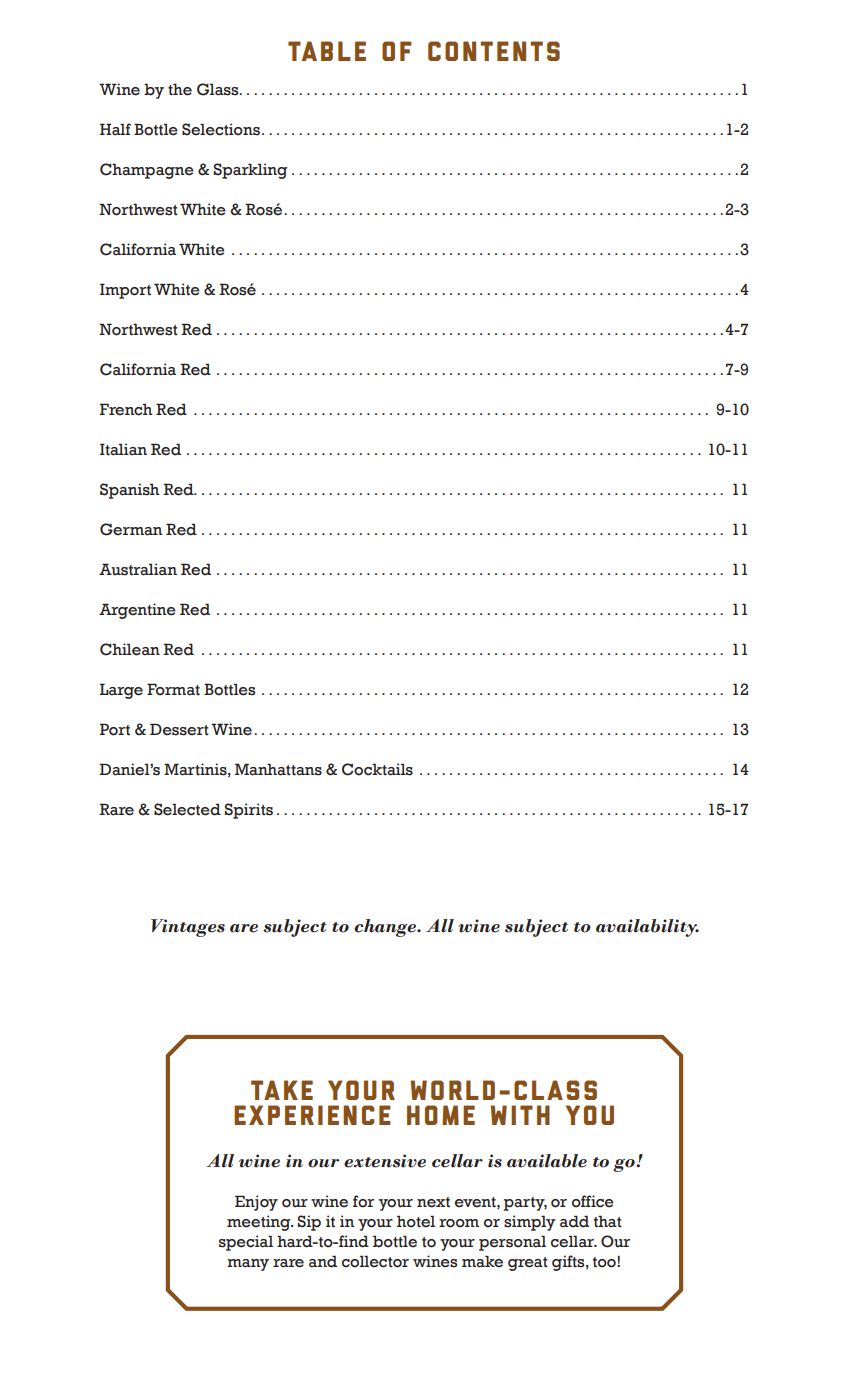 This image has height=1400, width=849. Describe the element at coordinates (180, 89) in the image. I see `the` at that location.
